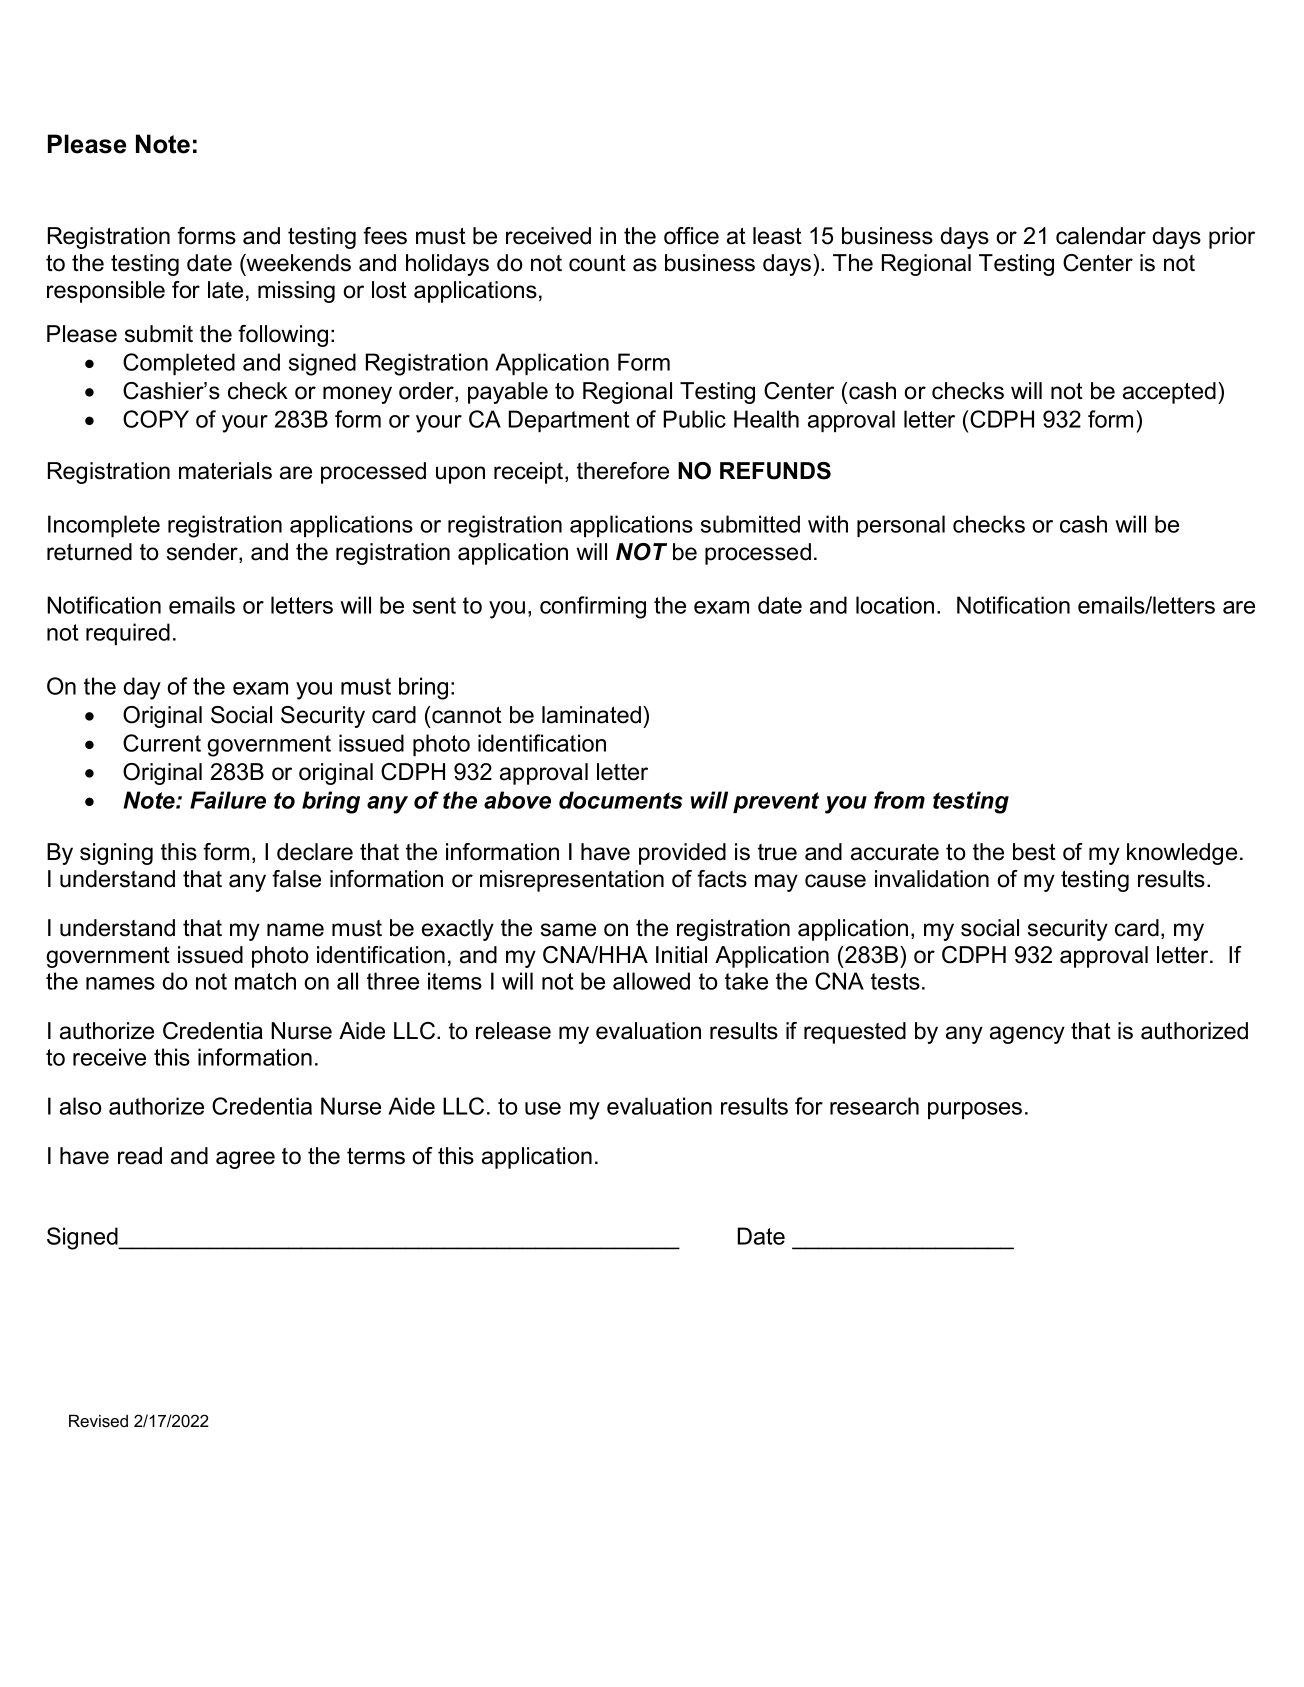 The image size is (1304, 1687). What do you see at coordinates (1027, 1035) in the screenshot?
I see `agency` at bounding box center [1027, 1035].
